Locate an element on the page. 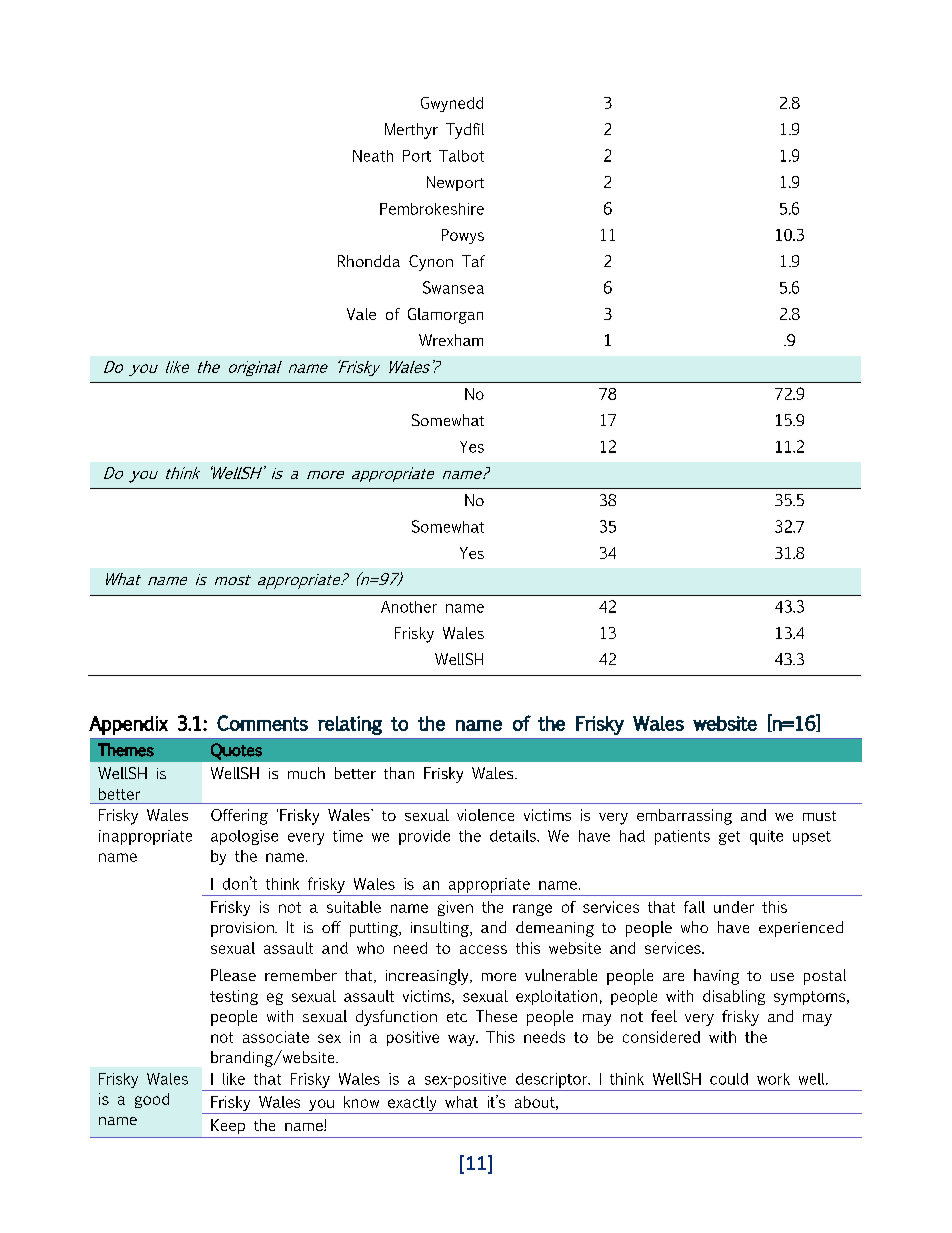  Keep is located at coordinates (228, 1126).
